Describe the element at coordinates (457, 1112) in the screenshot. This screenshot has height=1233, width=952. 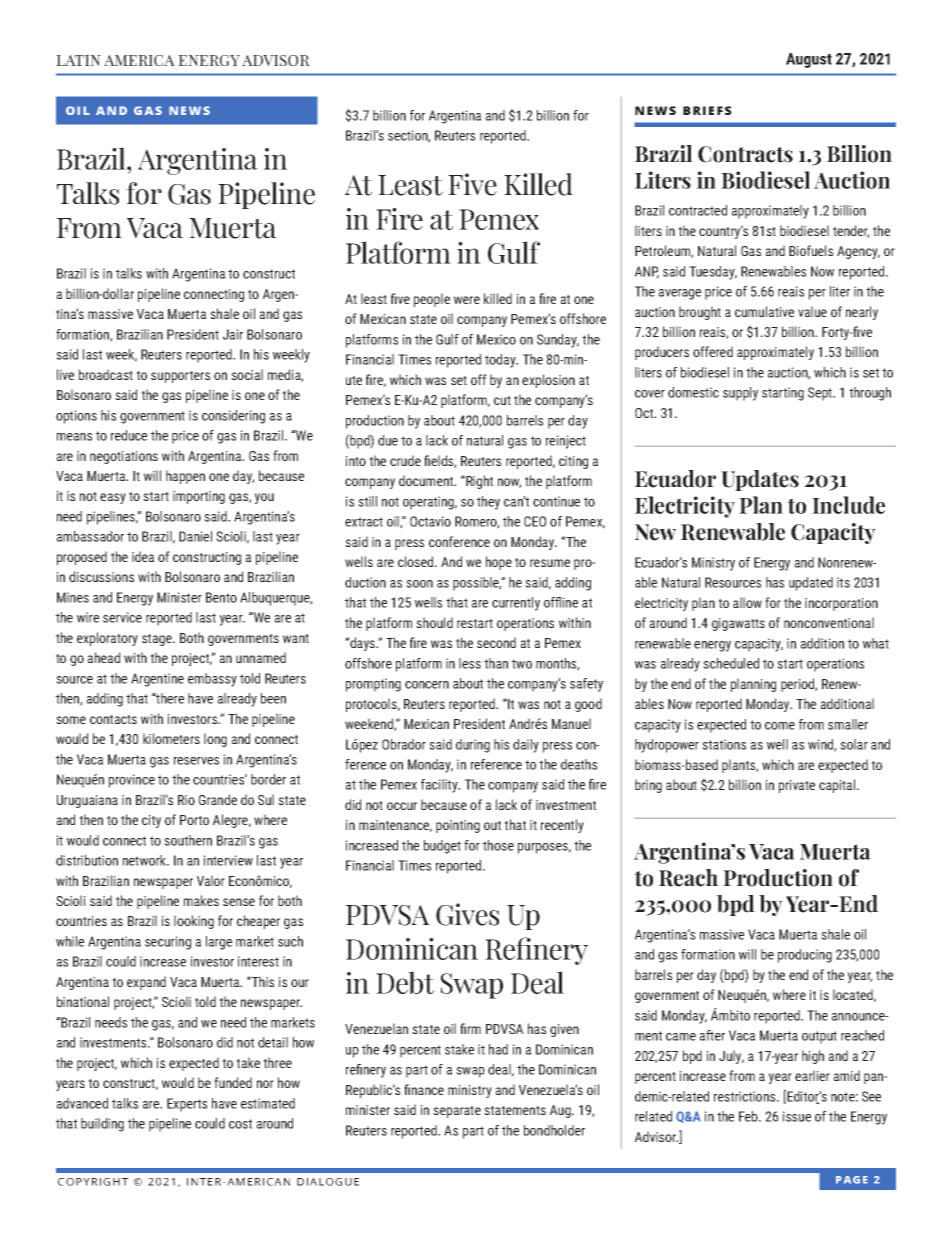
I see `separate` at that location.
